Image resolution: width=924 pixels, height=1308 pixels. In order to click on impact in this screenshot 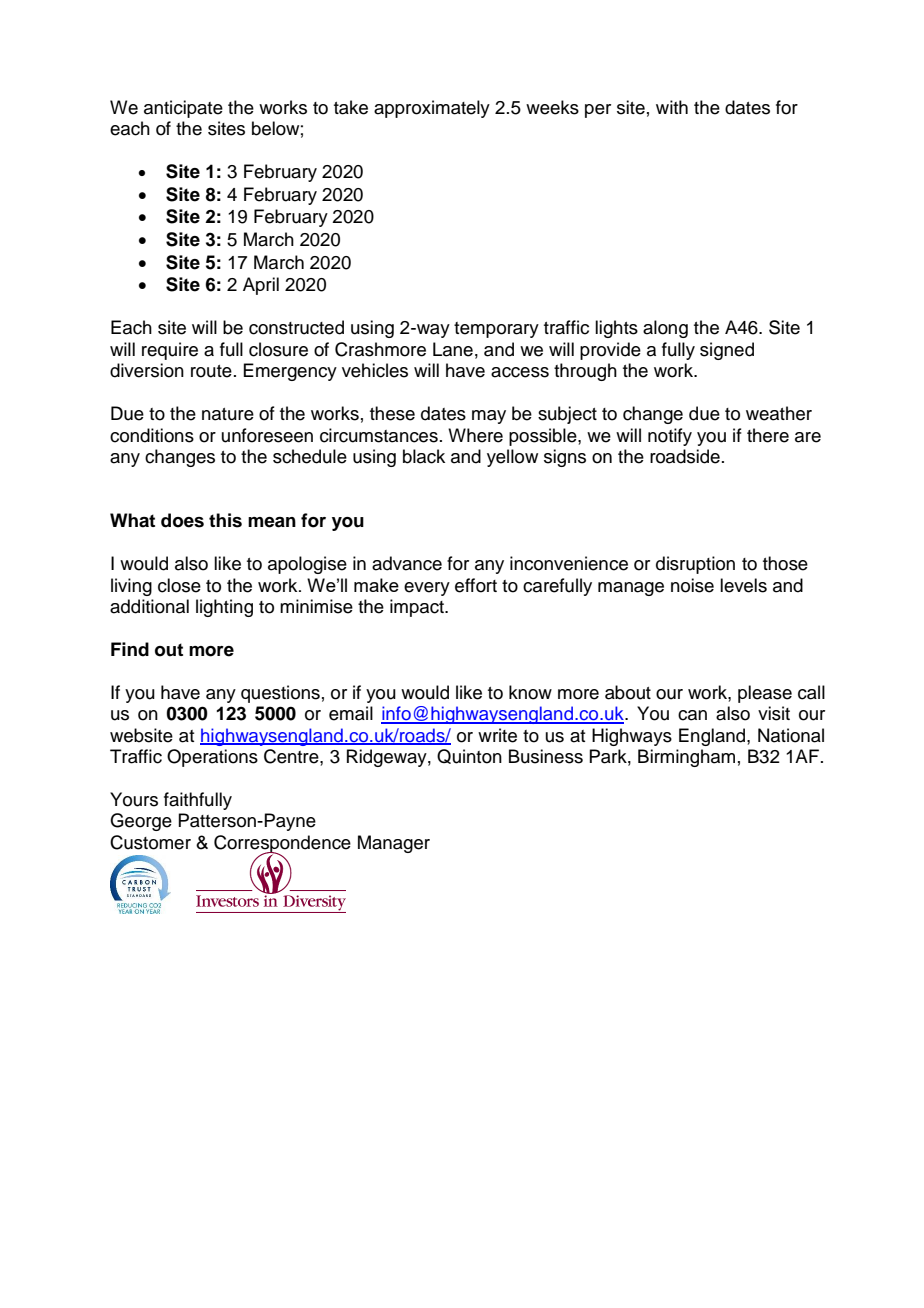, I will do `click(418, 608)`.
